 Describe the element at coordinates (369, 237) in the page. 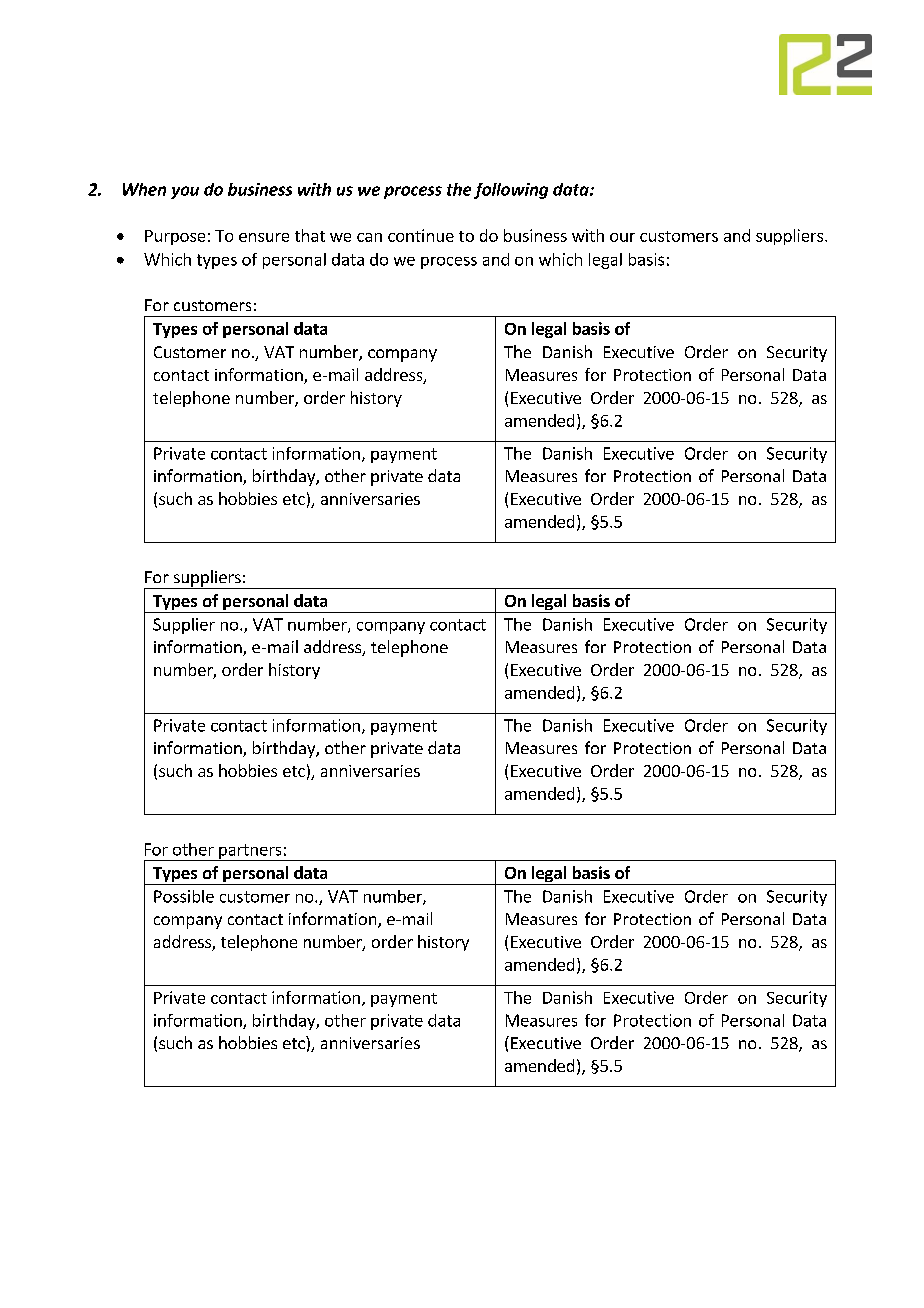

I see `can` at that location.
